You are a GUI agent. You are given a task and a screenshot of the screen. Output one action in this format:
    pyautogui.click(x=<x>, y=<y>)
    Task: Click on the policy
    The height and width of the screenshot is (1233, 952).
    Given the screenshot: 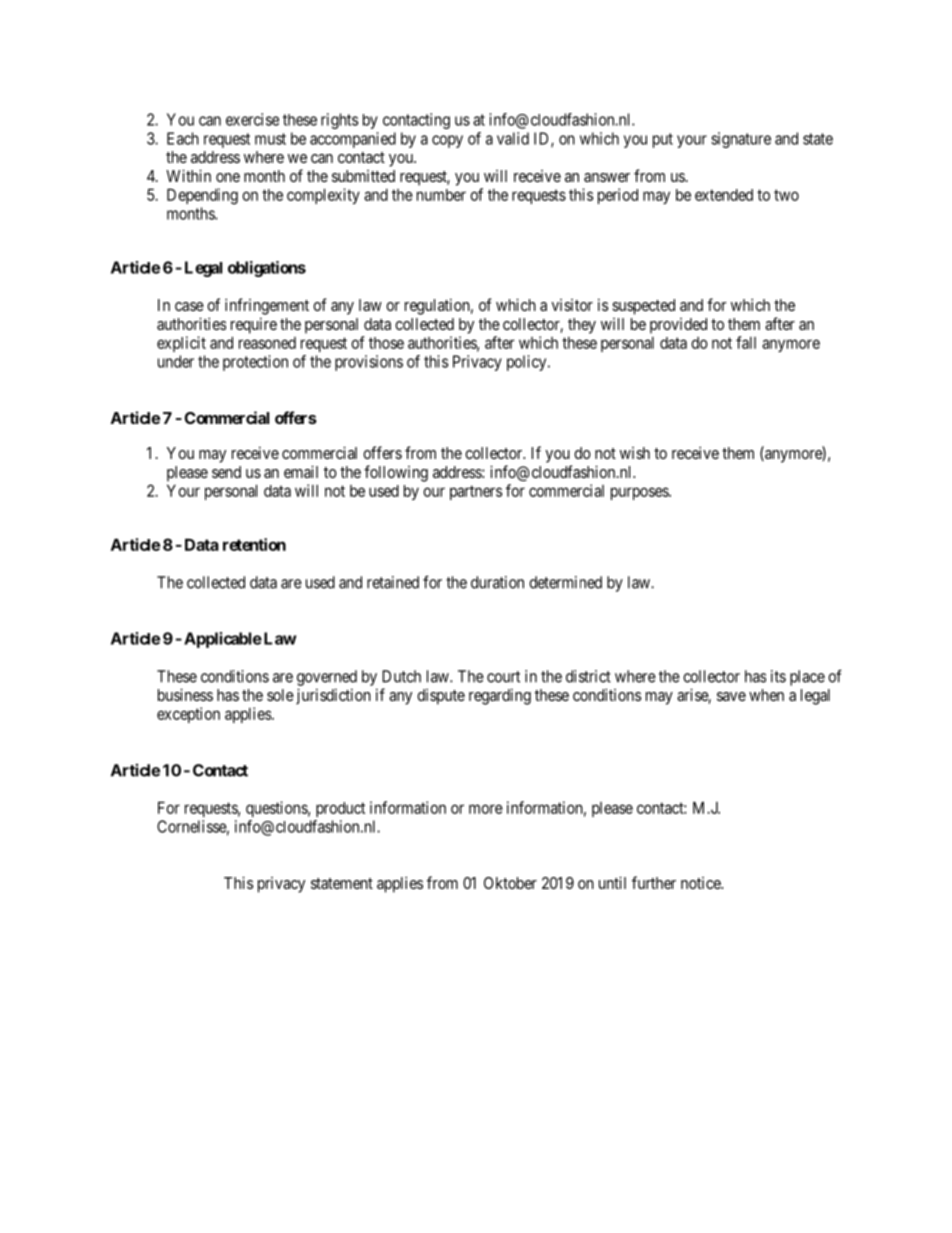 What is the action you would take?
    pyautogui.click(x=528, y=363)
